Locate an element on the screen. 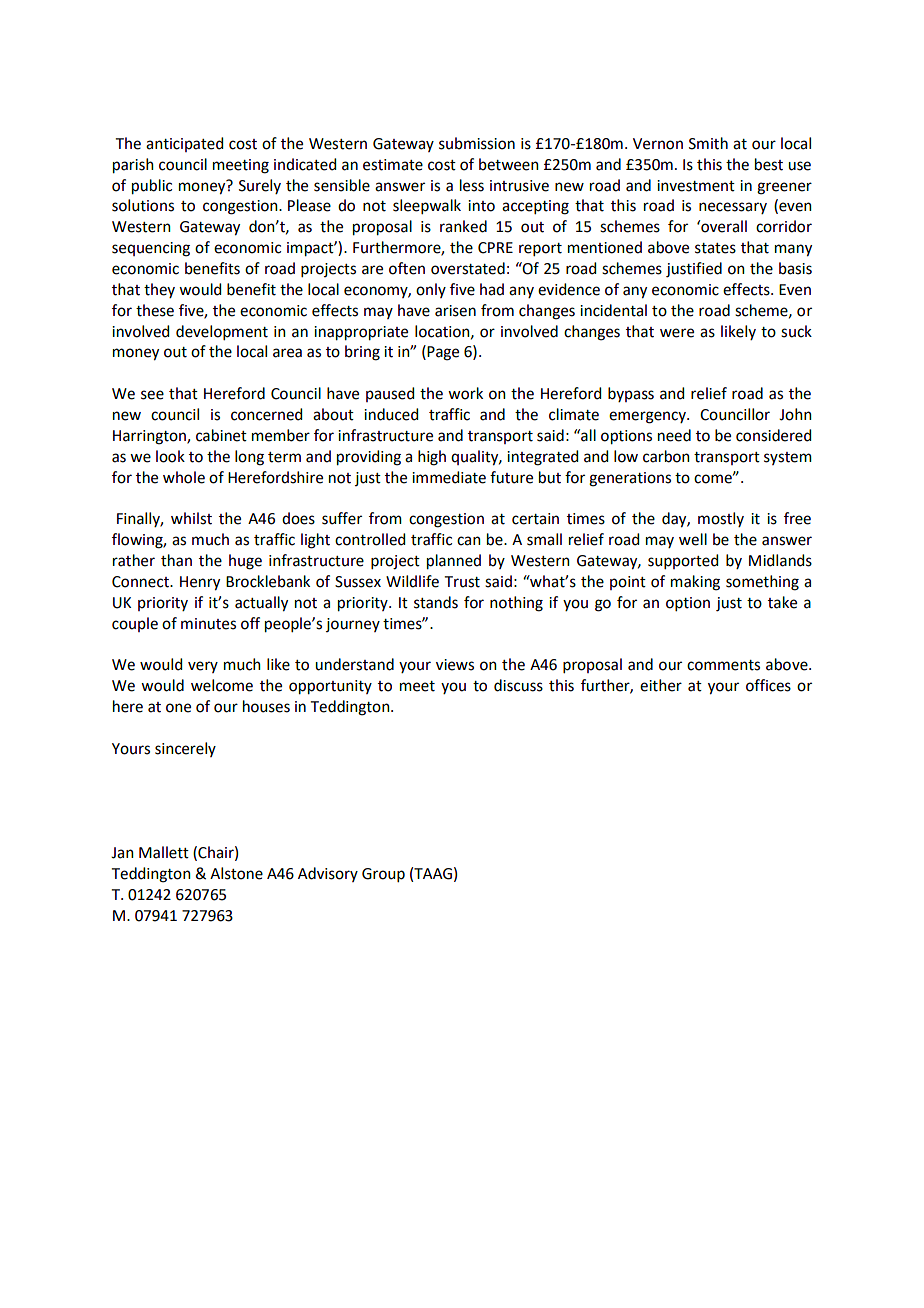 The width and height of the screenshot is (924, 1308). minutes is located at coordinates (208, 624).
